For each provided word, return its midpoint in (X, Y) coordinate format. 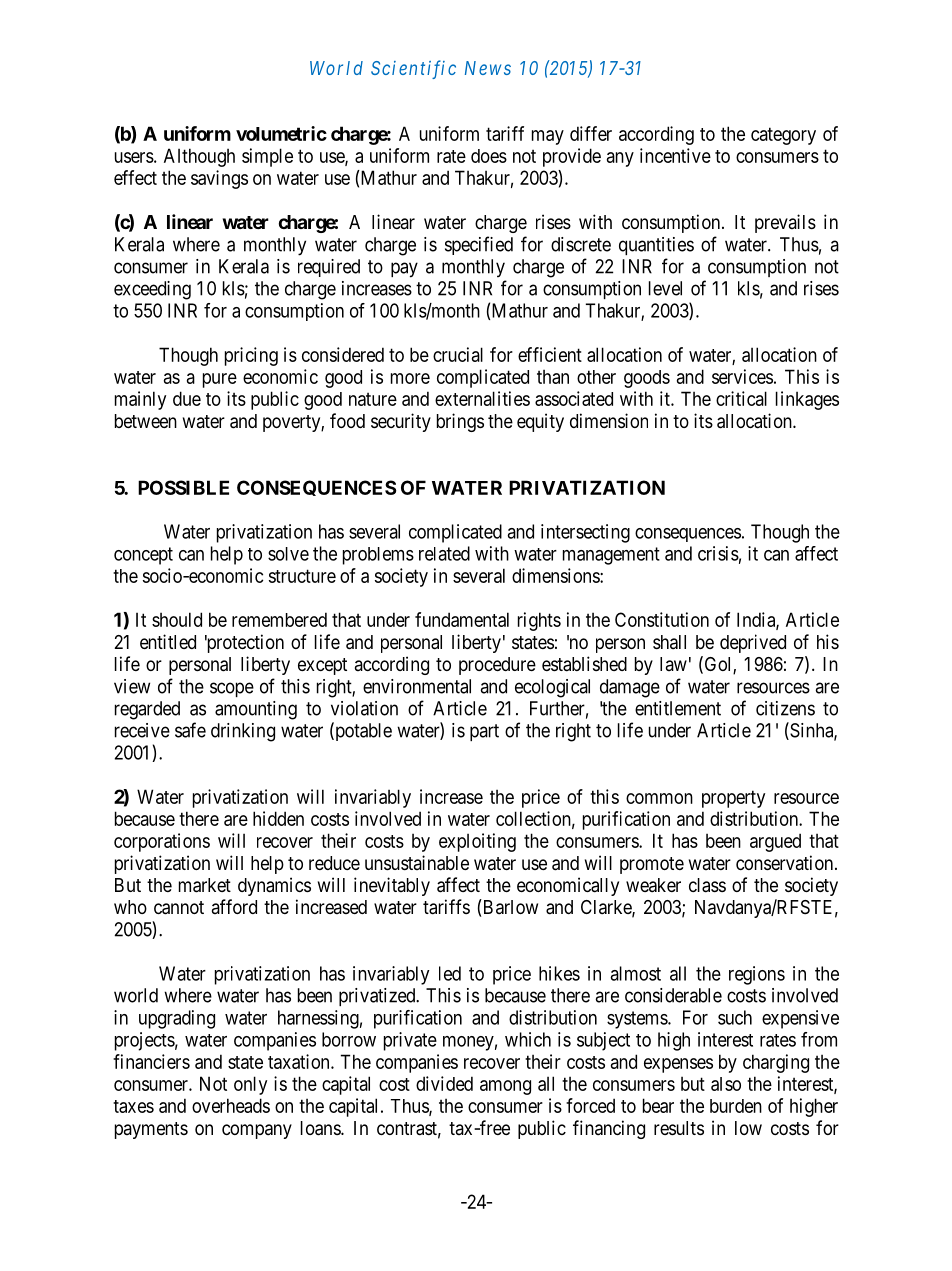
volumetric (281, 133)
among (505, 1087)
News (488, 68)
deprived (753, 643)
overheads (231, 1105)
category (783, 136)
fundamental (462, 619)
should (177, 619)
